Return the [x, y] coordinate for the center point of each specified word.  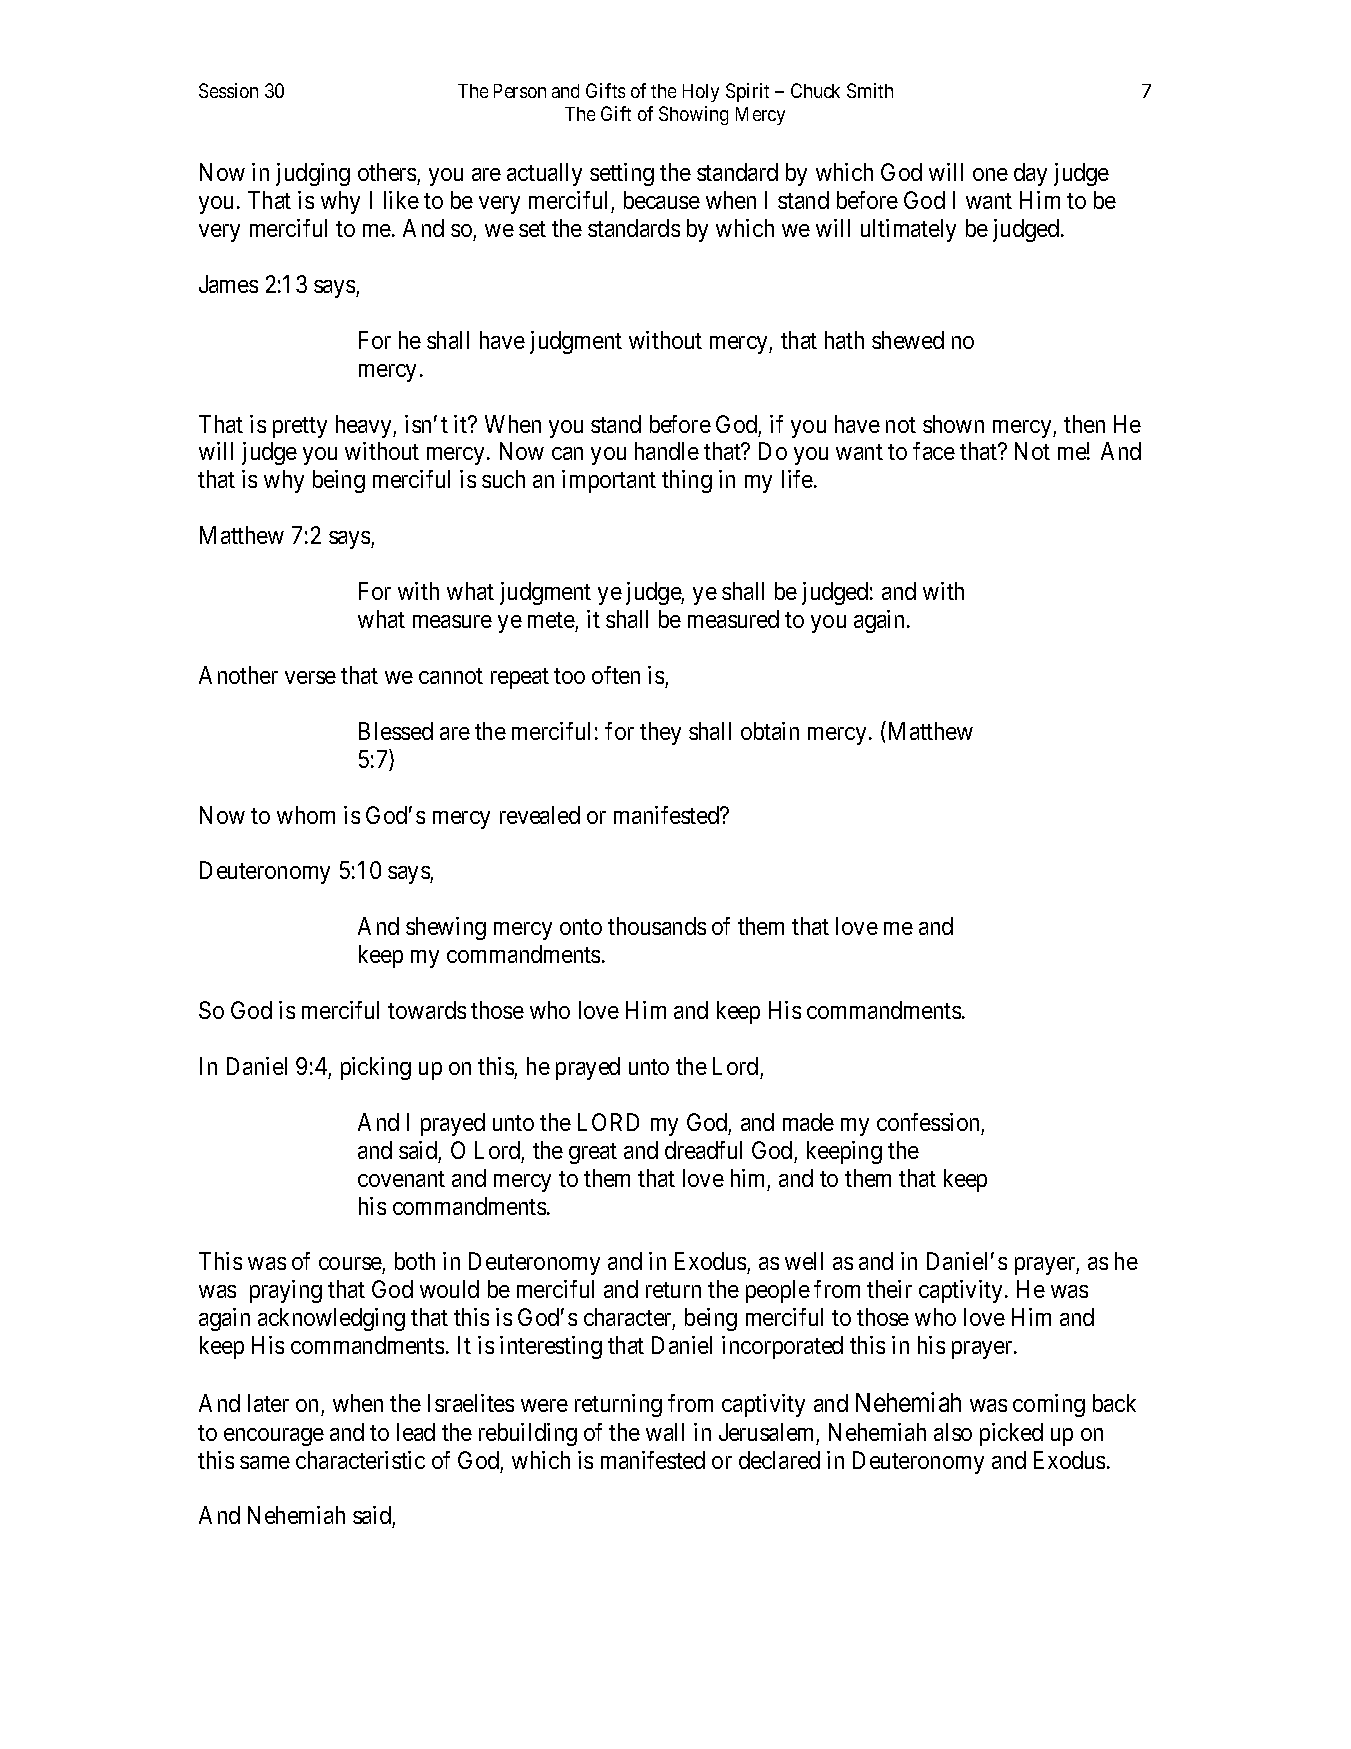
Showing [693, 115]
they [660, 733]
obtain [770, 731]
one [990, 174]
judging [313, 174]
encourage [274, 1437]
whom [306, 815]
